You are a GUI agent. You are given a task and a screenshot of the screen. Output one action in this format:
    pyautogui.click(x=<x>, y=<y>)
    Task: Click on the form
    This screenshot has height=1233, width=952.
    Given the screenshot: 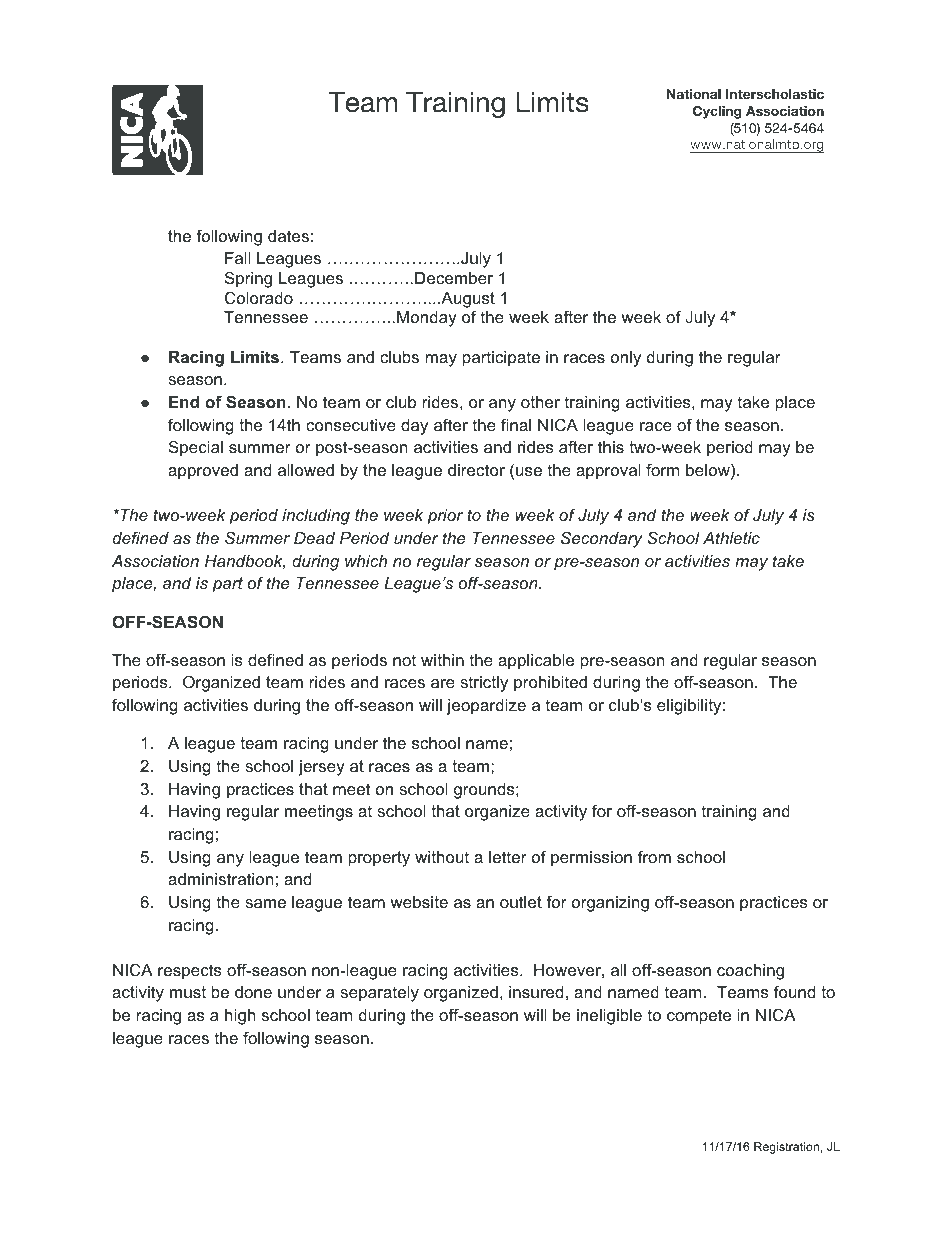 What is the action you would take?
    pyautogui.click(x=662, y=469)
